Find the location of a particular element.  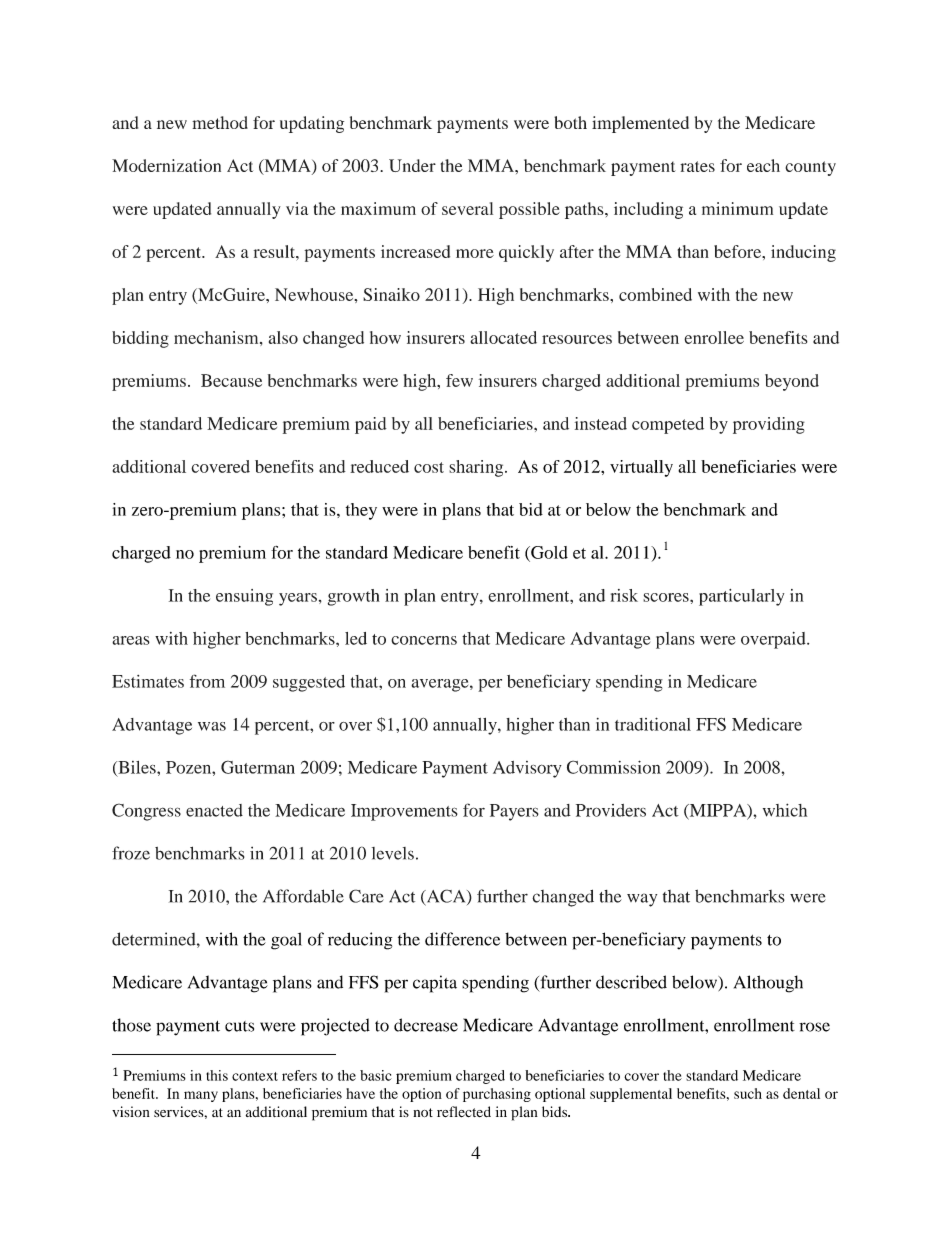

ensuing is located at coordinates (244, 597).
